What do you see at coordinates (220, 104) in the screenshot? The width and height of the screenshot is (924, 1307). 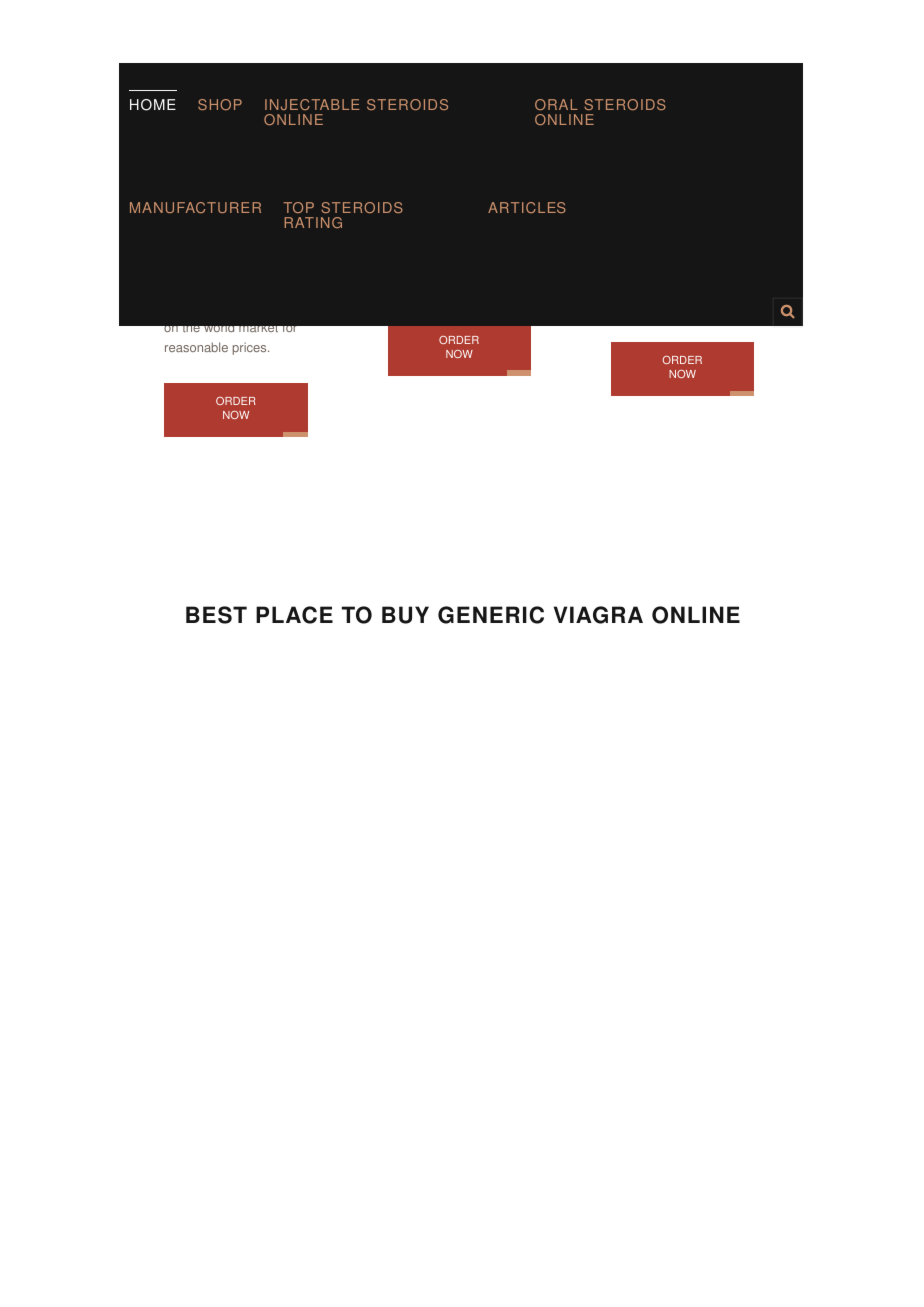 I see `SHOP` at bounding box center [220, 104].
